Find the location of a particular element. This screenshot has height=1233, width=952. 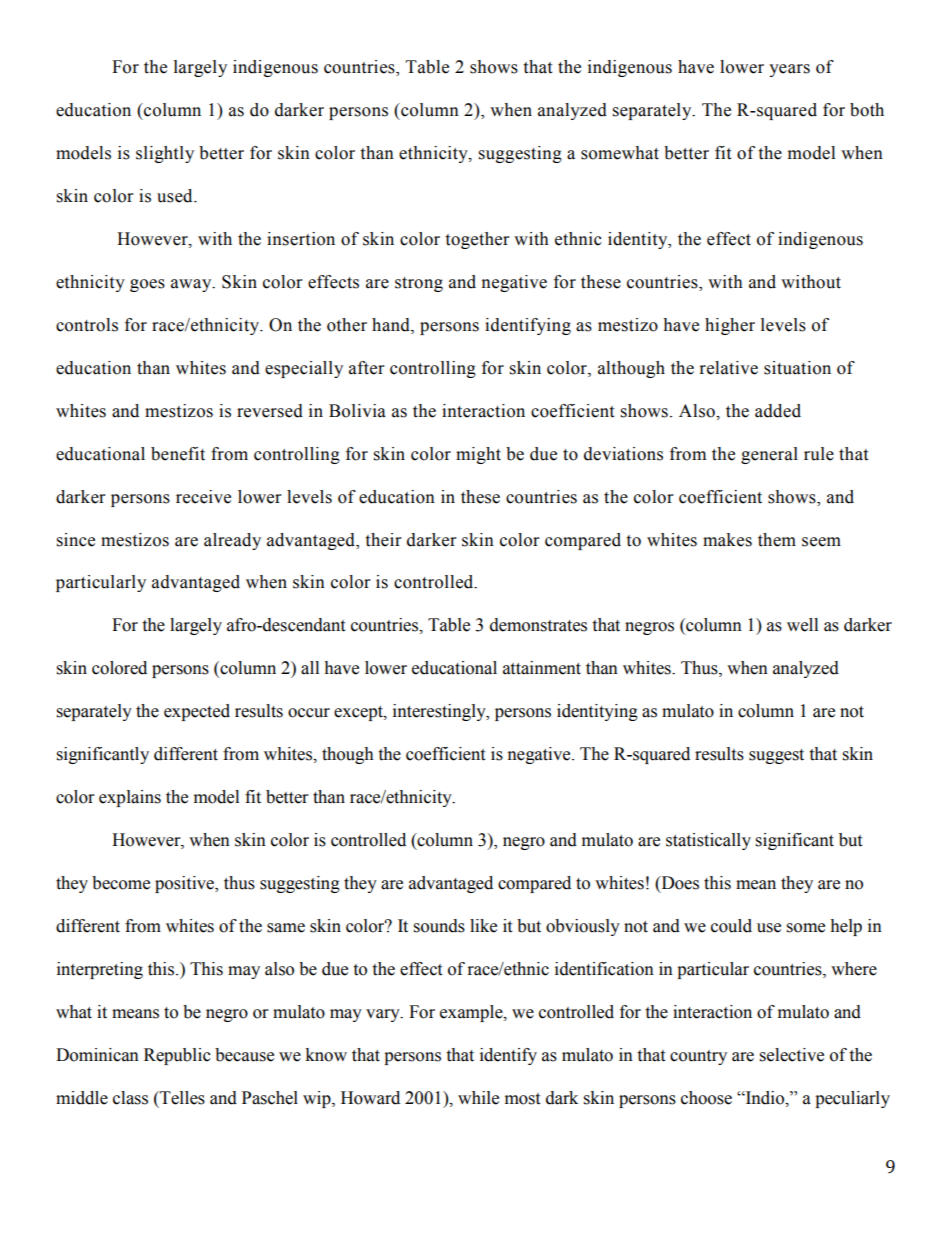

together is located at coordinates (477, 240).
